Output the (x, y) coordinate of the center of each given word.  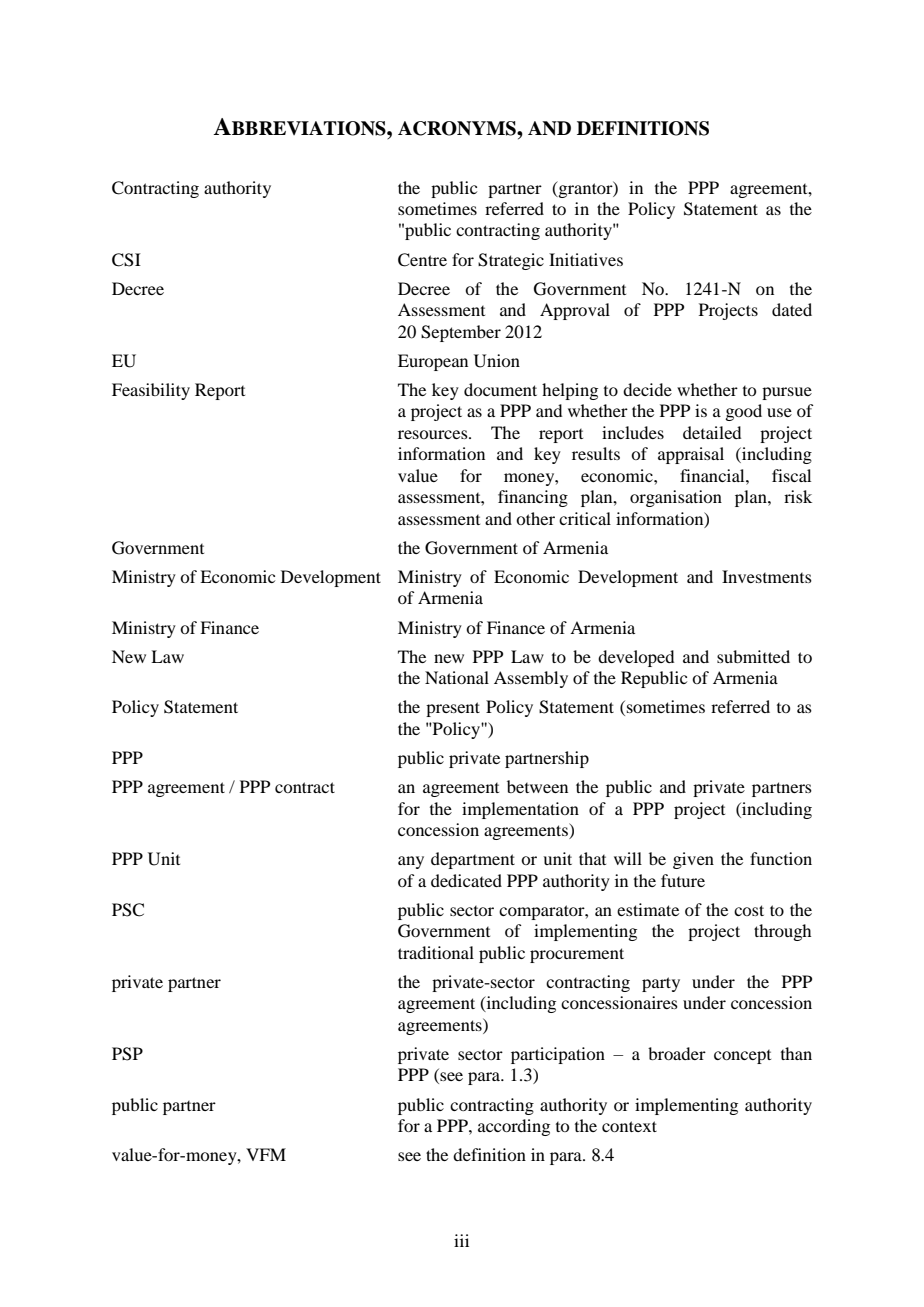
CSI (126, 260)
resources (434, 434)
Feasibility (151, 391)
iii (461, 1240)
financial (713, 475)
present (453, 709)
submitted (753, 656)
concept (742, 1057)
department (473, 860)
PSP (127, 1054)
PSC (128, 910)
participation (558, 1055)
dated (792, 309)
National (457, 677)
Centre (422, 260)
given (693, 860)
